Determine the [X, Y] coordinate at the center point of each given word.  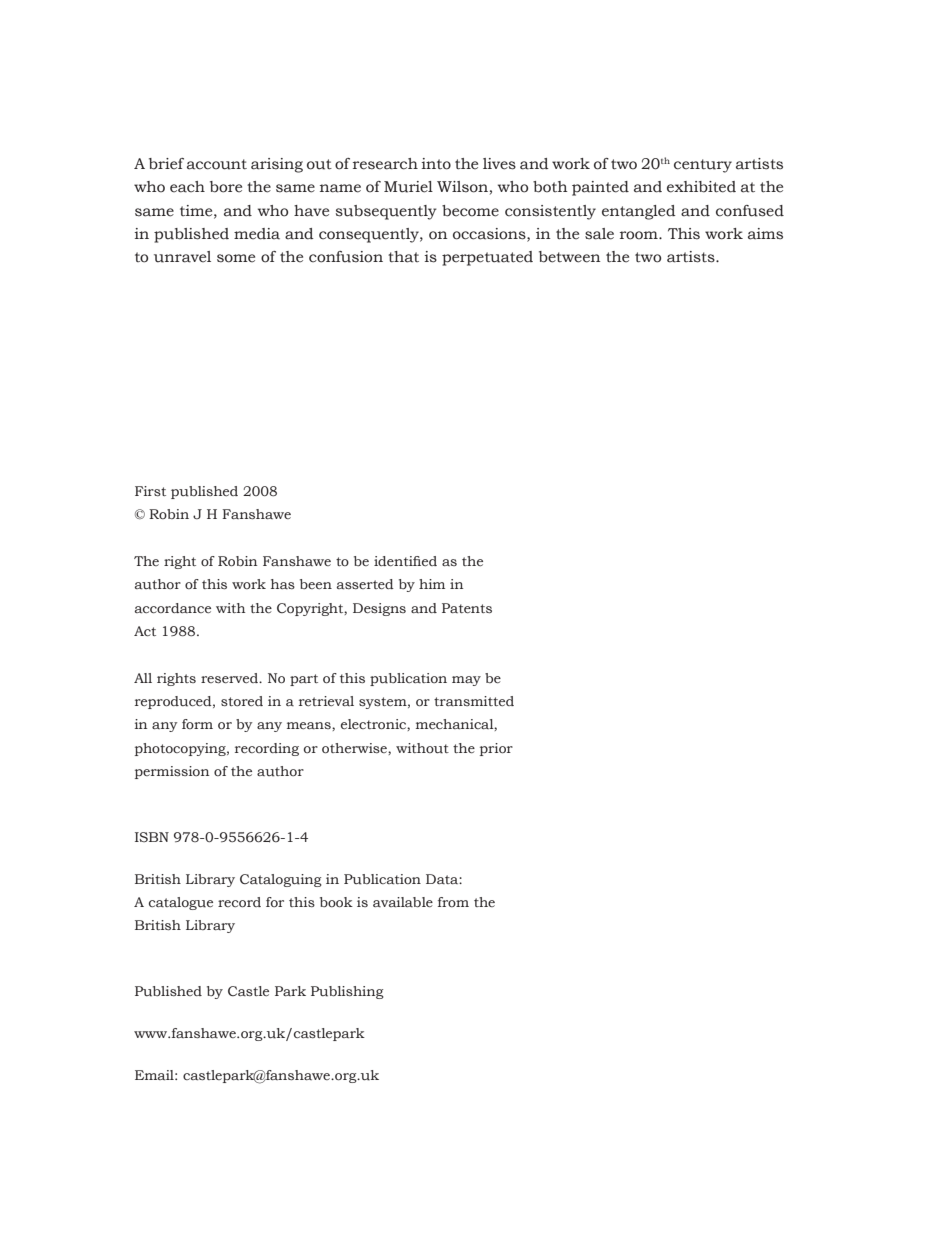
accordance [173, 608]
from [453, 902]
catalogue [181, 903]
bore [226, 187]
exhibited [701, 187]
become [470, 211]
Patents [467, 608]
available [403, 902]
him [432, 584]
